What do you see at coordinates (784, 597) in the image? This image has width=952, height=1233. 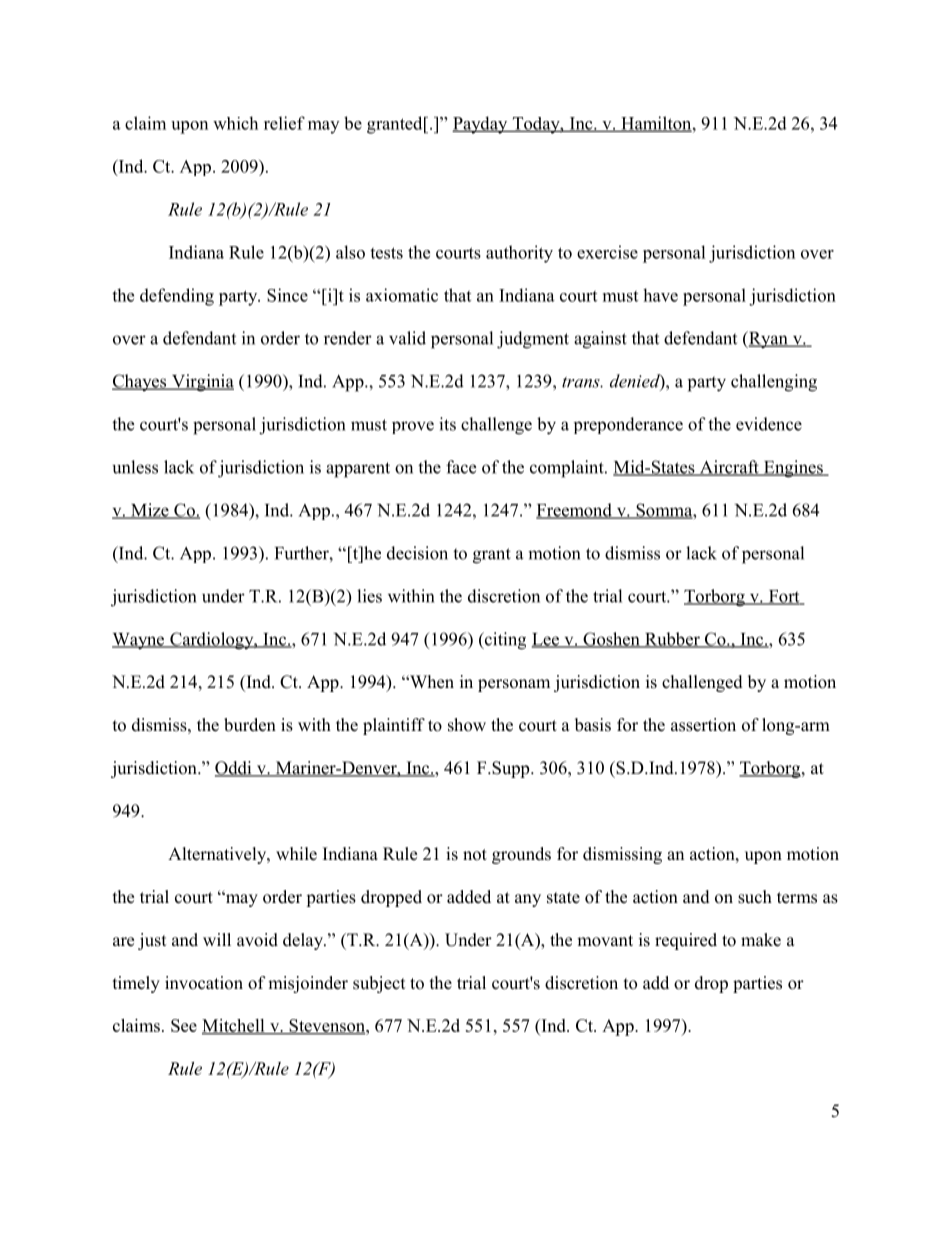 I see `Fort` at bounding box center [784, 597].
